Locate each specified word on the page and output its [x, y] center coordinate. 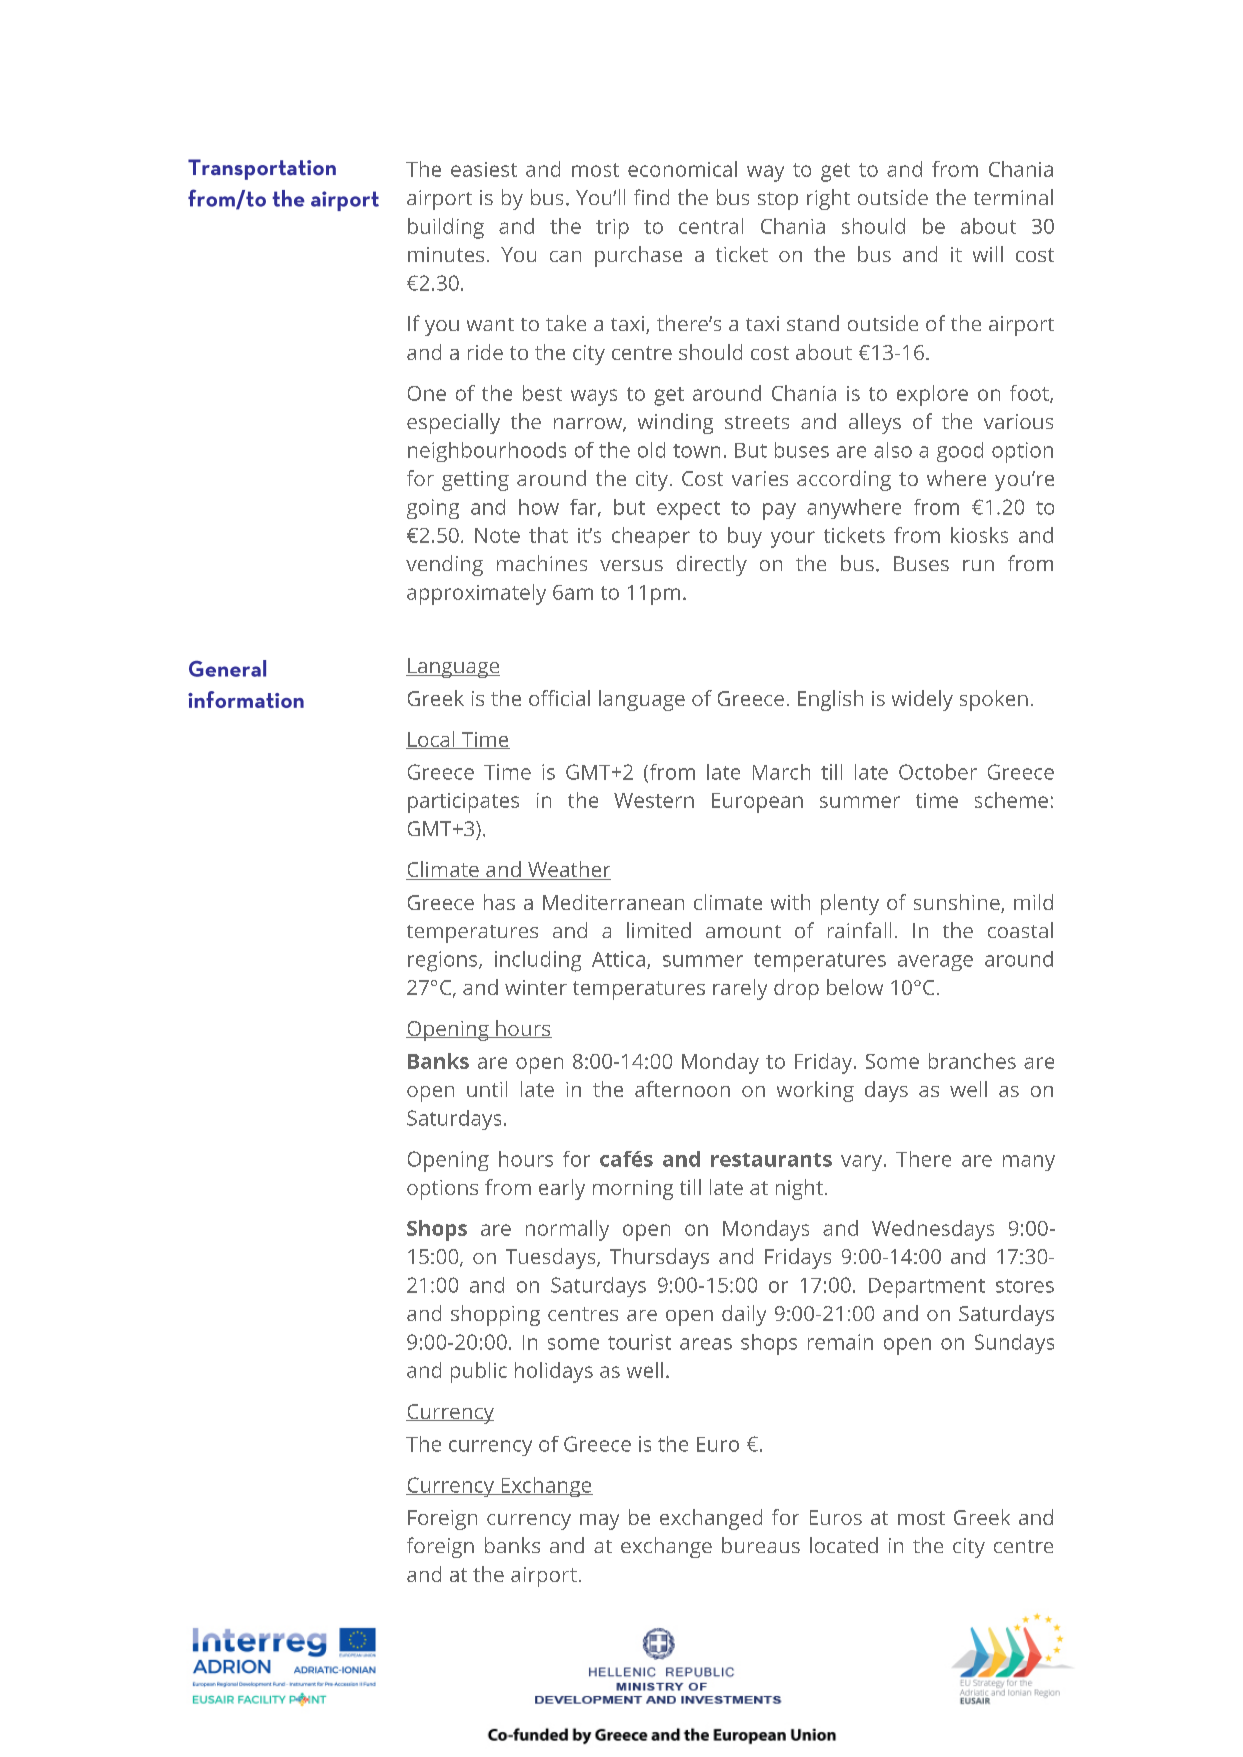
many [1029, 1163]
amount [743, 931]
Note [497, 535]
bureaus [761, 1545]
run [978, 565]
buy [745, 537]
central [711, 226]
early [562, 1189]
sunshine [958, 903]
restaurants [771, 1160]
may [599, 1522]
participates [463, 803]
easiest [484, 169]
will [988, 254]
